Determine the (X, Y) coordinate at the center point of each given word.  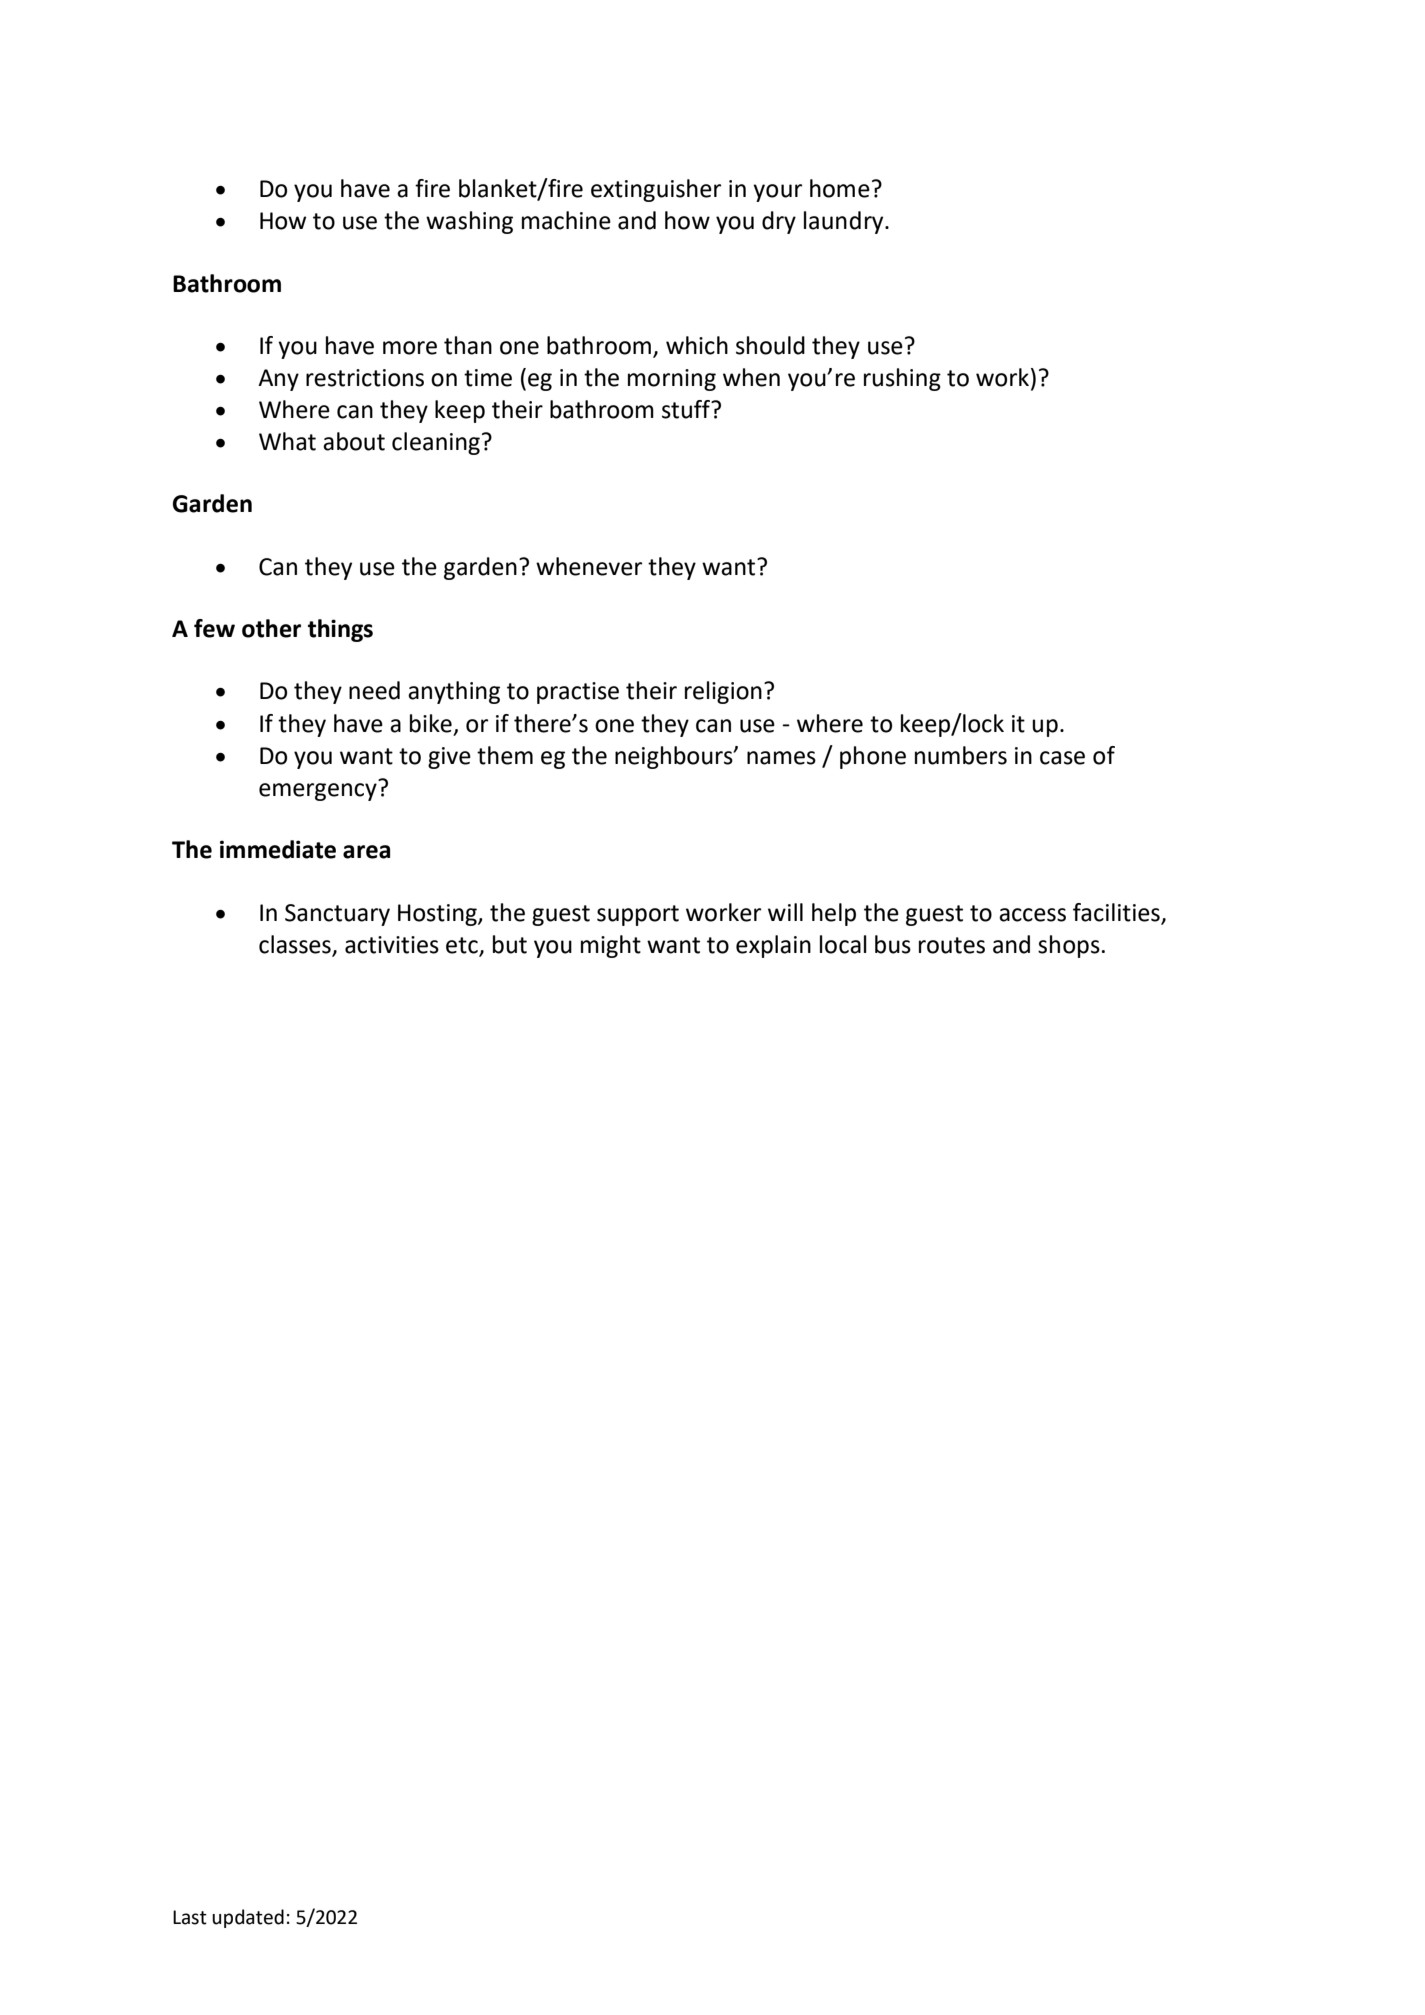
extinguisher (656, 190)
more (410, 348)
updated (248, 1918)
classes (295, 944)
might (611, 946)
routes (952, 945)
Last (190, 1917)
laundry (845, 222)
